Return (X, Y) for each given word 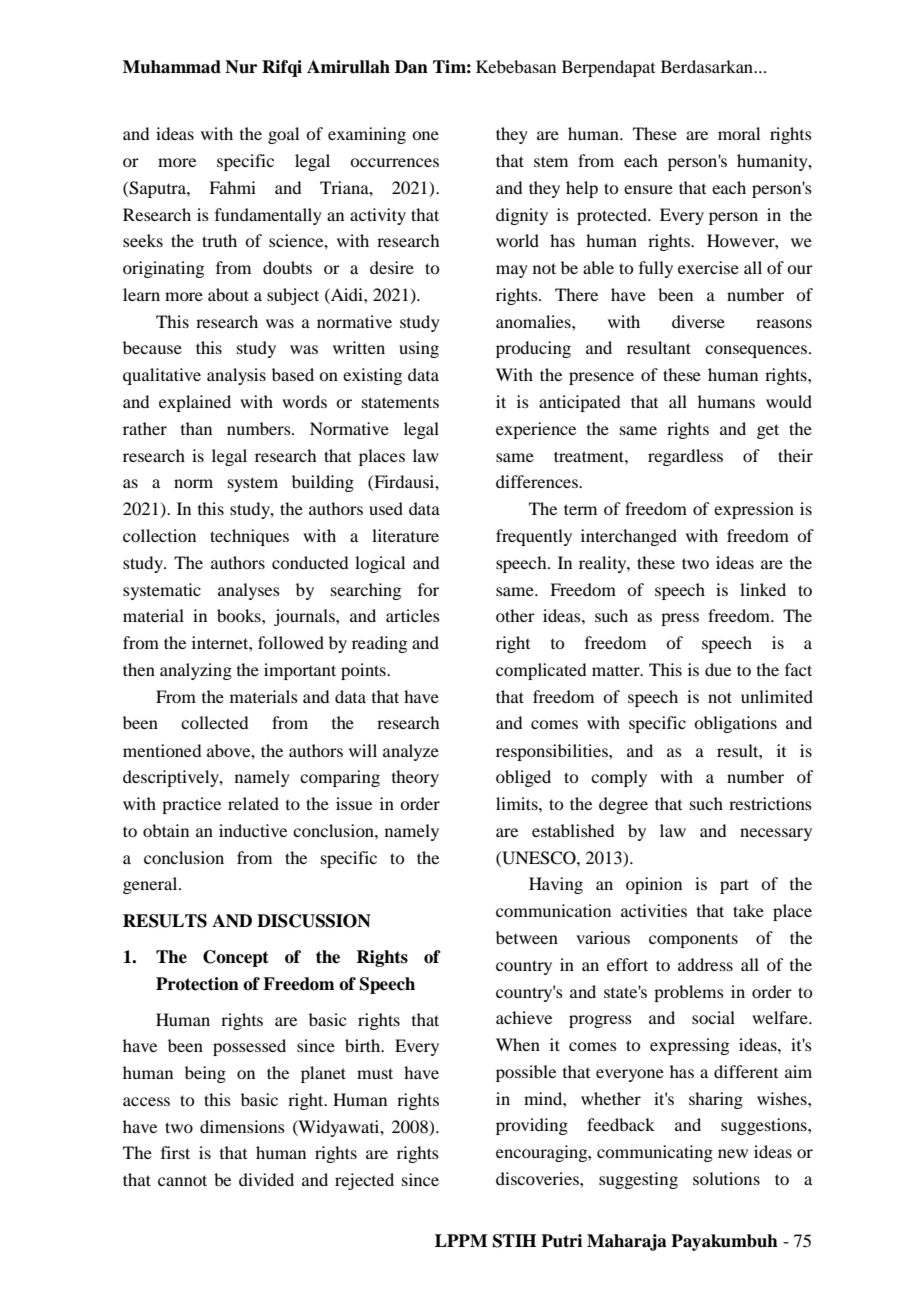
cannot (182, 1180)
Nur (241, 67)
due (718, 669)
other (515, 615)
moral (739, 133)
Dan (411, 67)
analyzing (196, 671)
